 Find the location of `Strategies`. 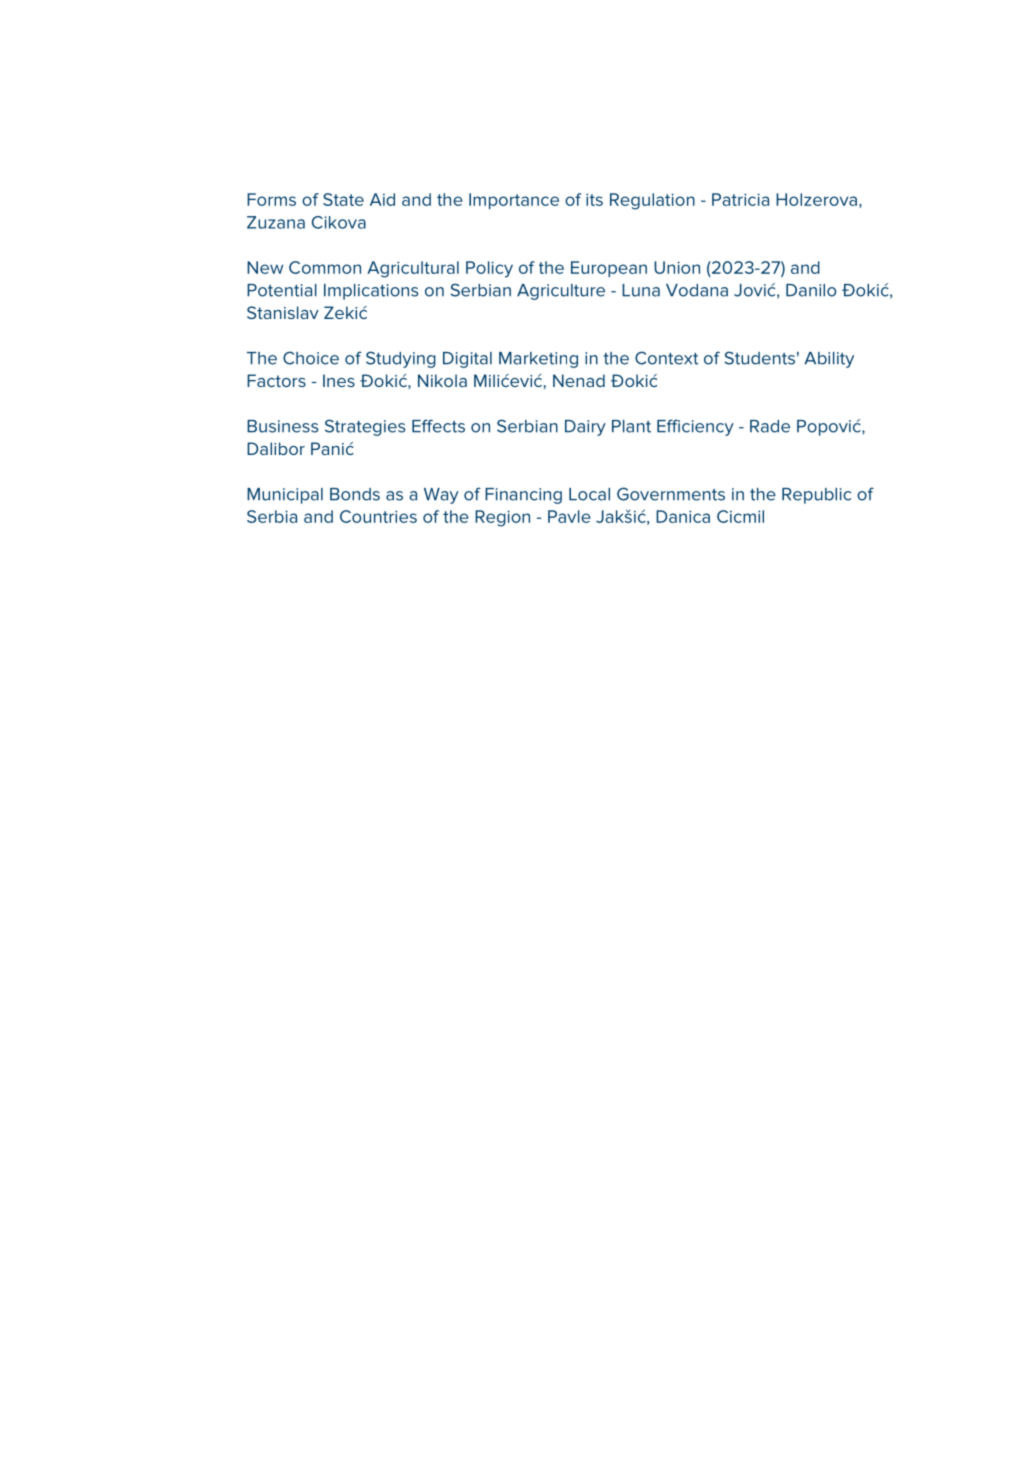

Strategies is located at coordinates (365, 427).
